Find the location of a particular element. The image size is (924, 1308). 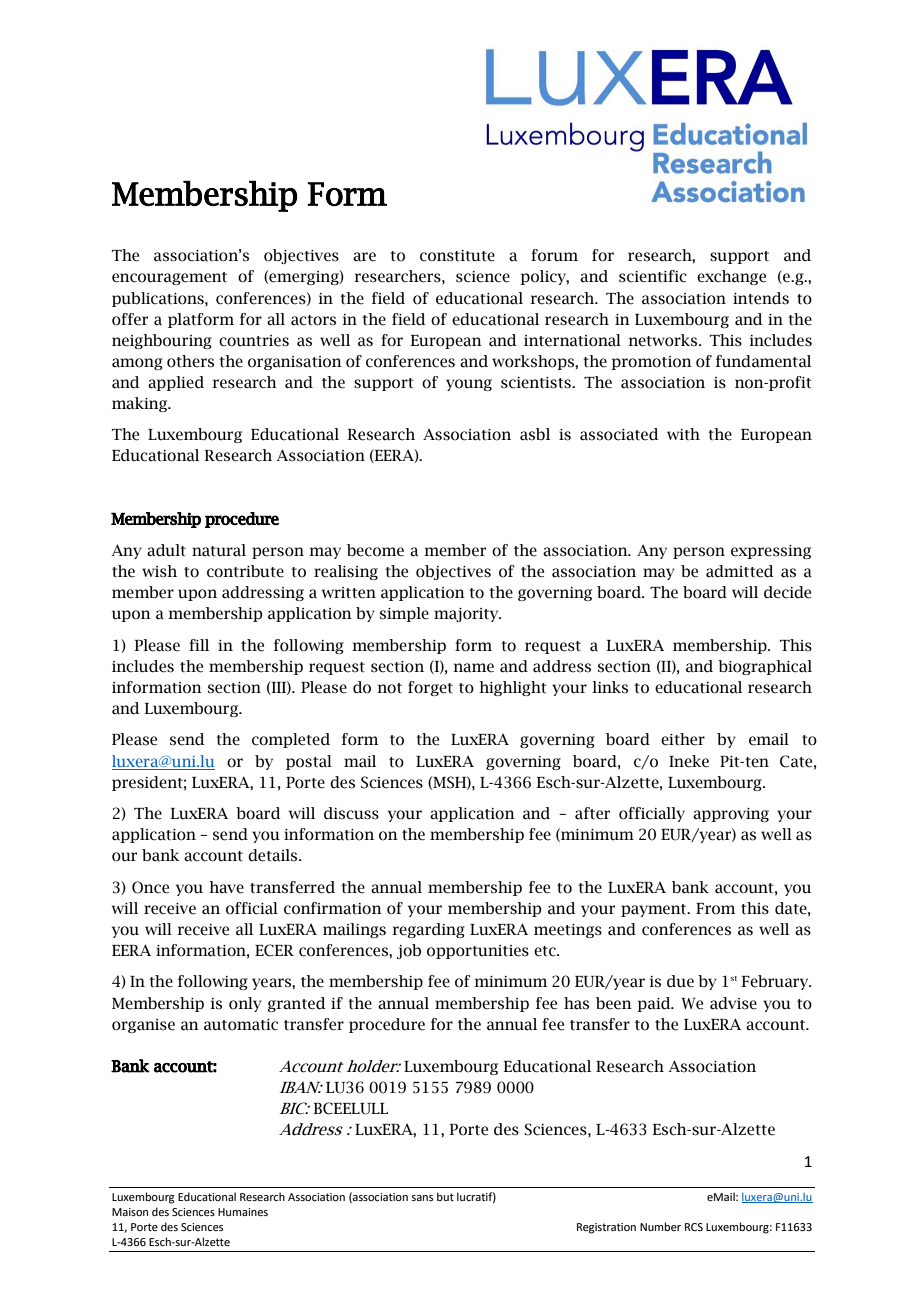

From is located at coordinates (715, 909).
